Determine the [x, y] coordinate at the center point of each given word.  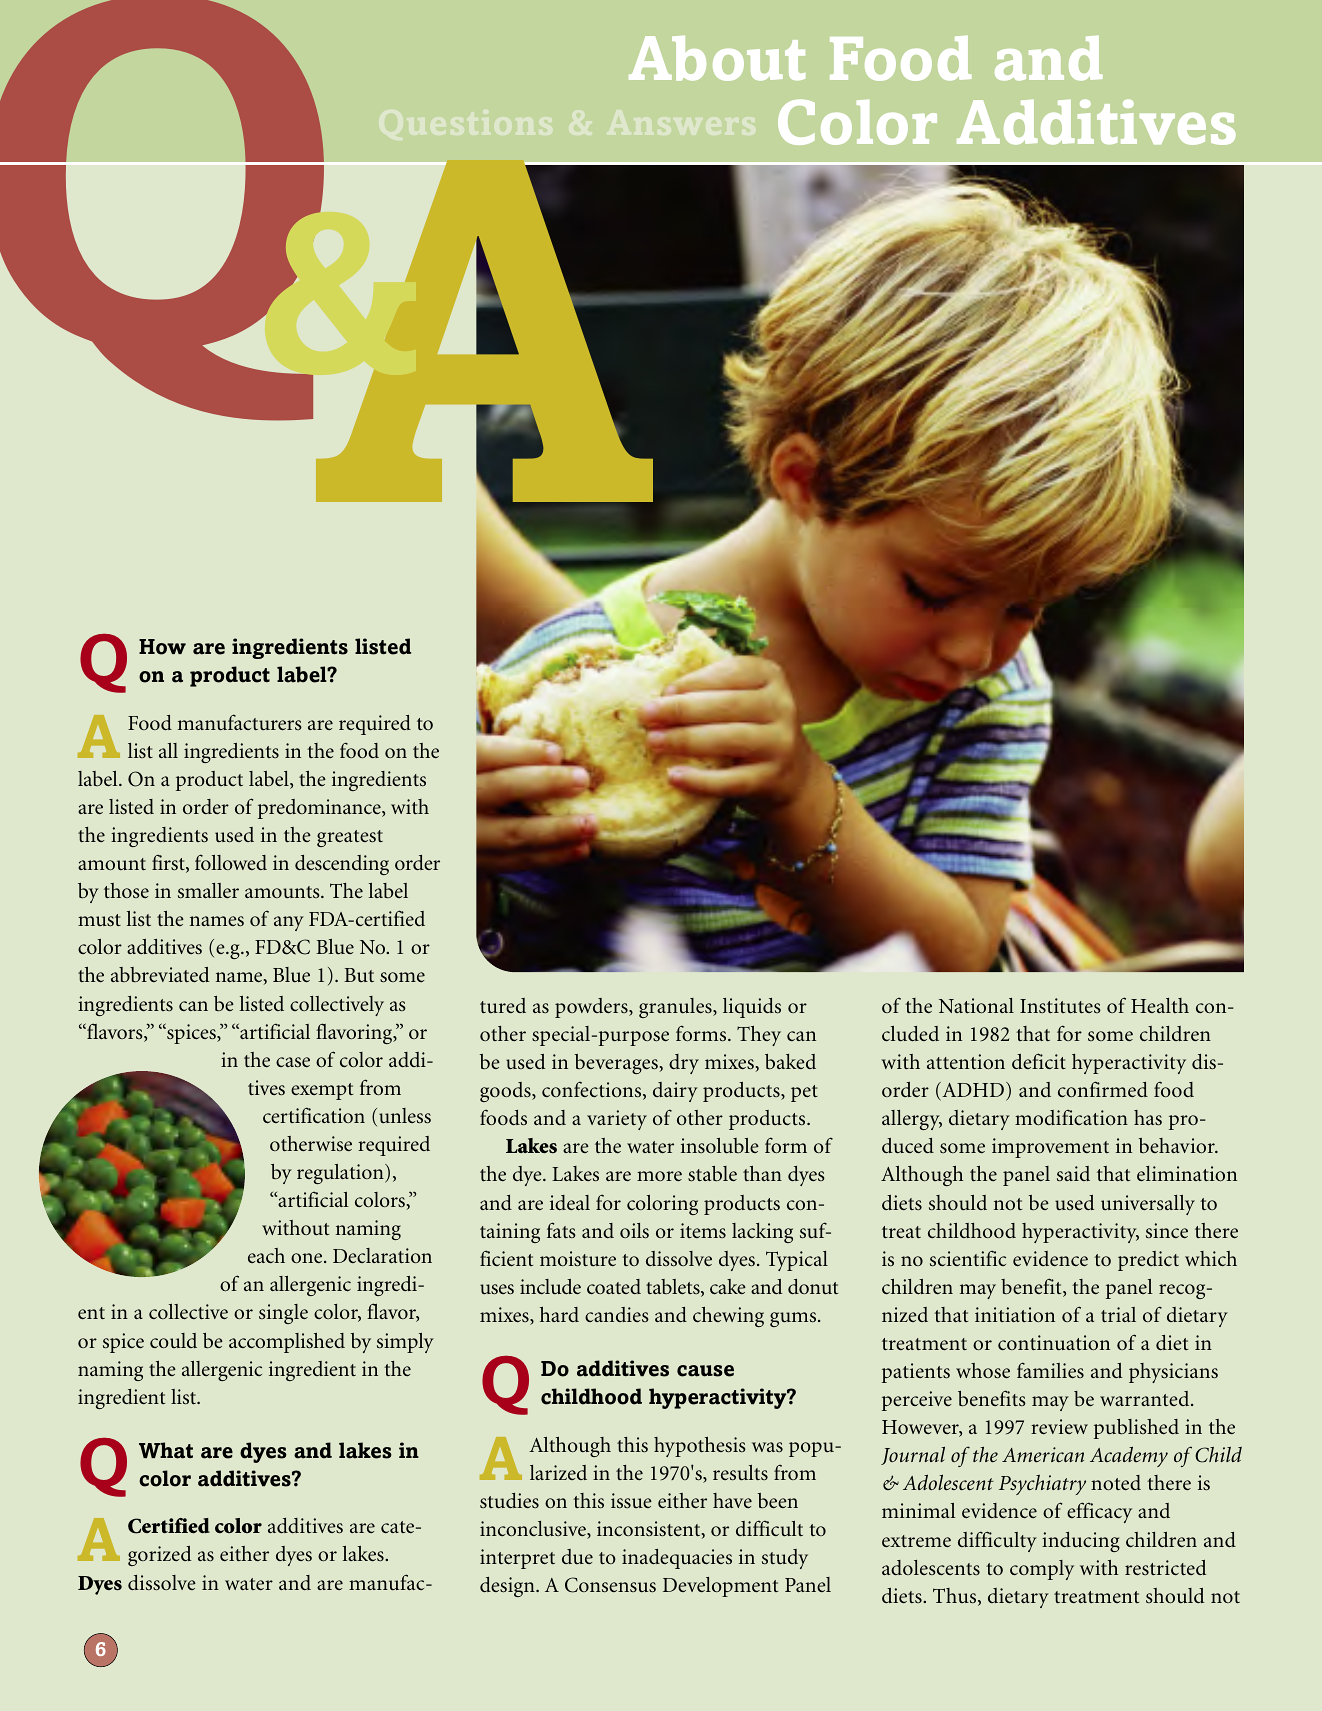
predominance [320, 809]
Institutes [1060, 1006]
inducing [1081, 1542]
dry [684, 1064]
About [717, 58]
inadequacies [677, 1559]
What [166, 1450]
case [293, 1062]
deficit [1039, 1061]
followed [231, 862]
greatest [350, 838]
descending [342, 865]
